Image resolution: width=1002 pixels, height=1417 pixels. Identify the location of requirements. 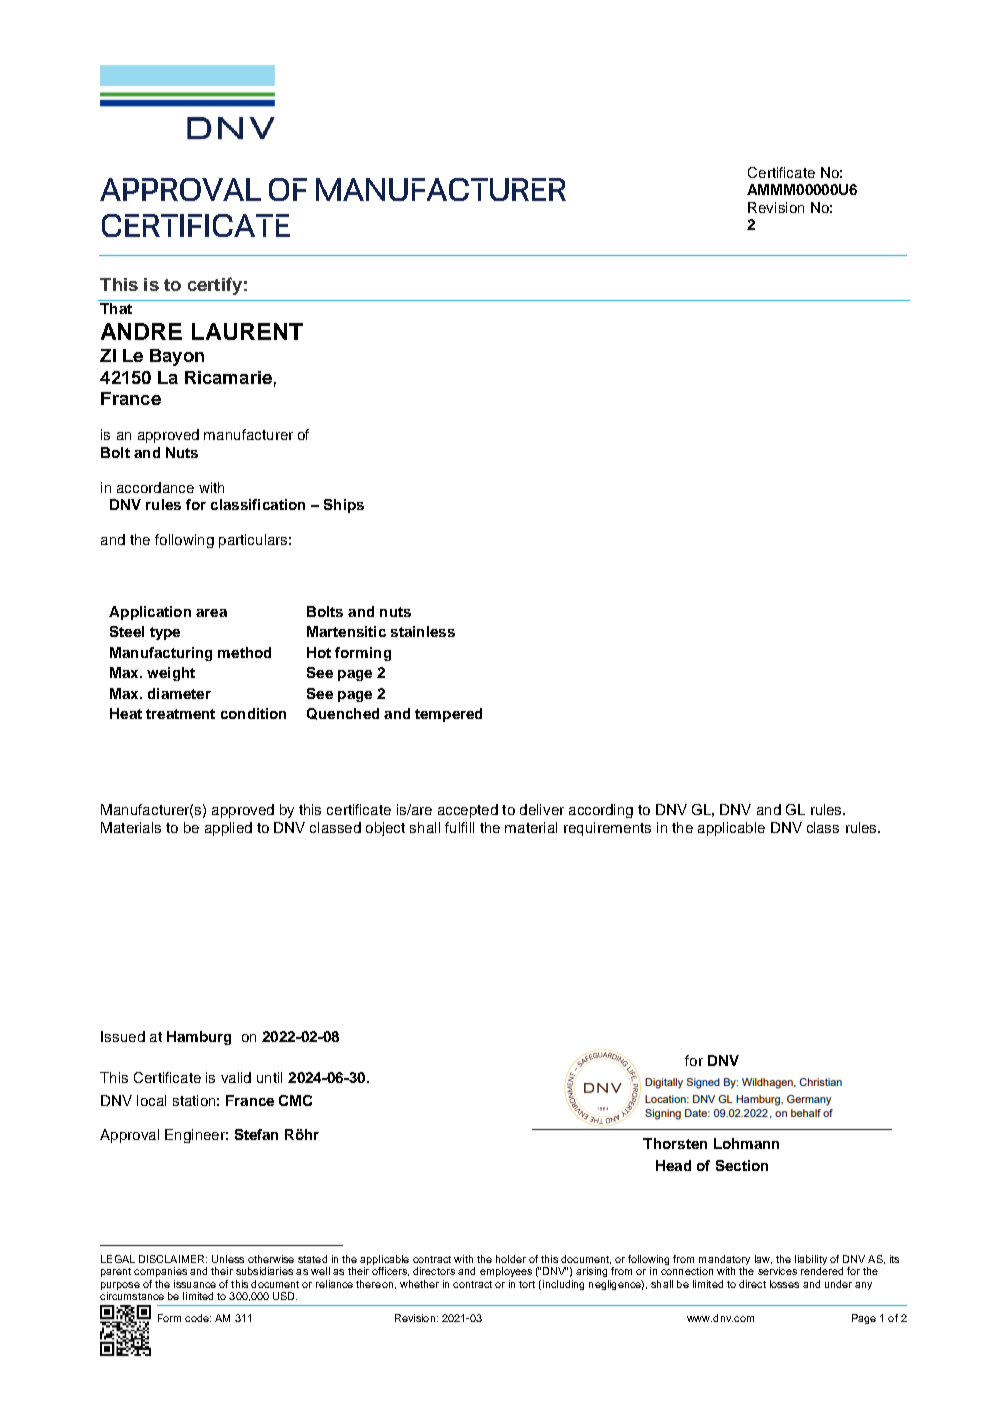
(607, 829).
